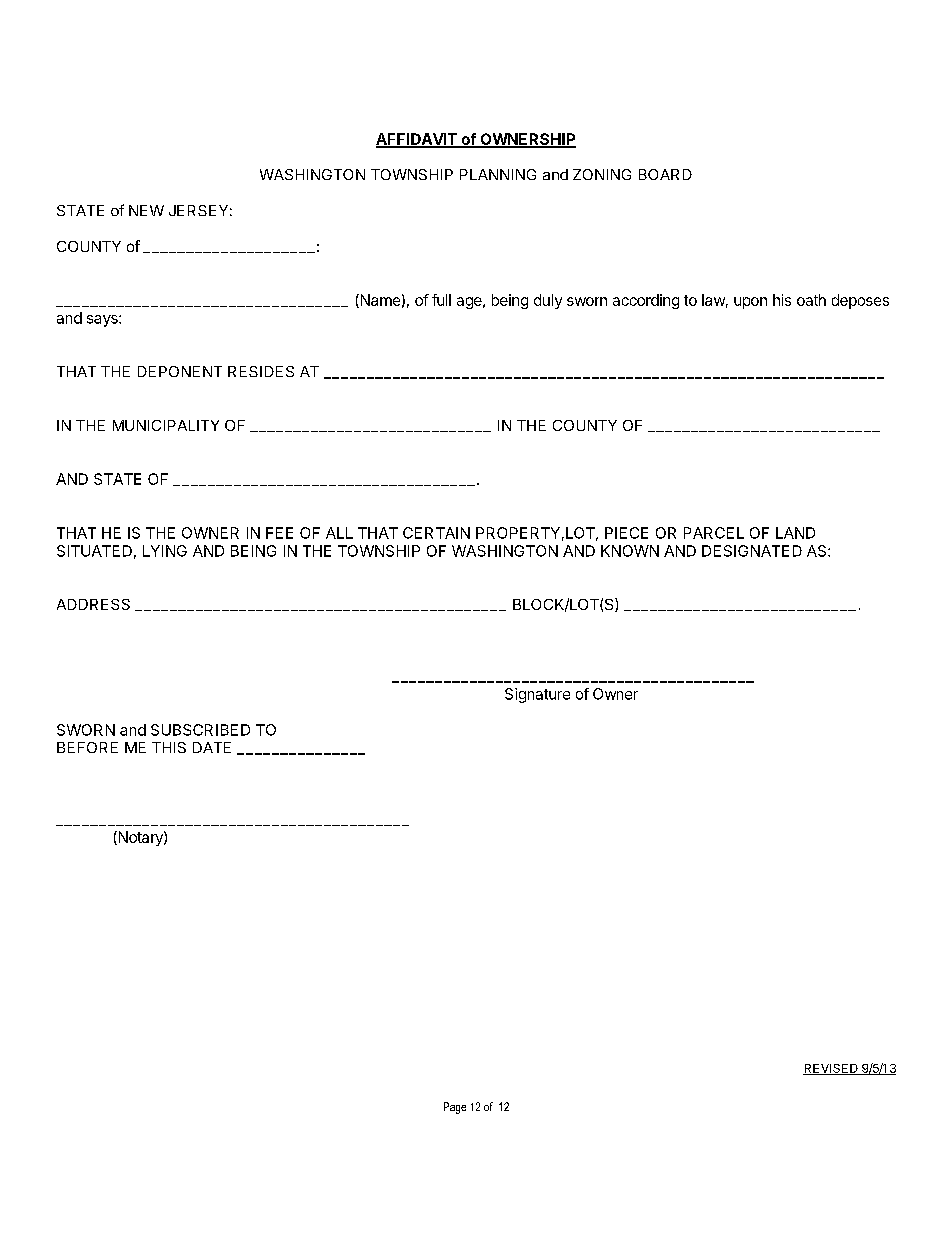  Describe the element at coordinates (455, 1108) in the document. I see `Page` at that location.
